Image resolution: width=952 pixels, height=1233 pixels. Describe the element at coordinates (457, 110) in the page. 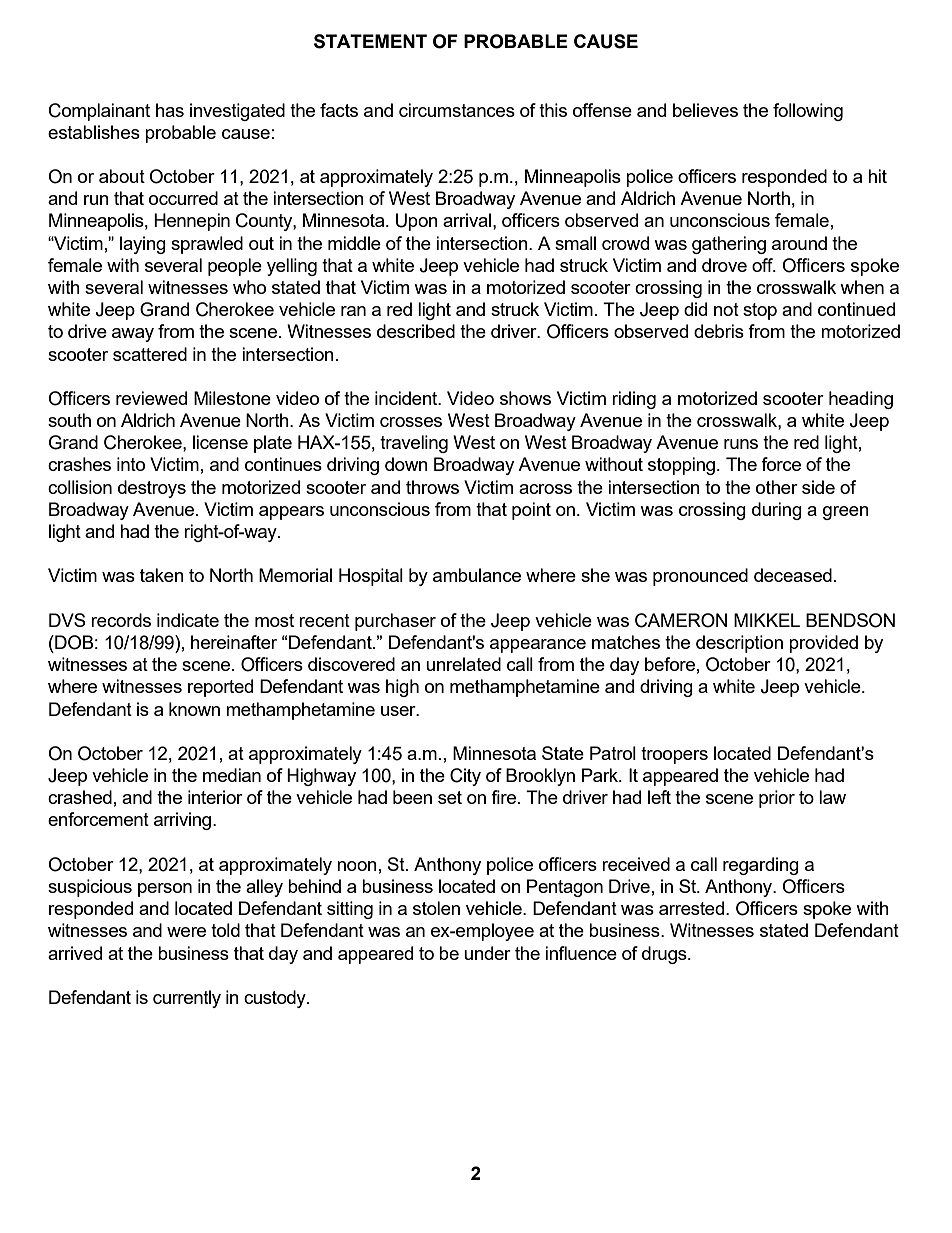

I see `circumstances` at that location.
